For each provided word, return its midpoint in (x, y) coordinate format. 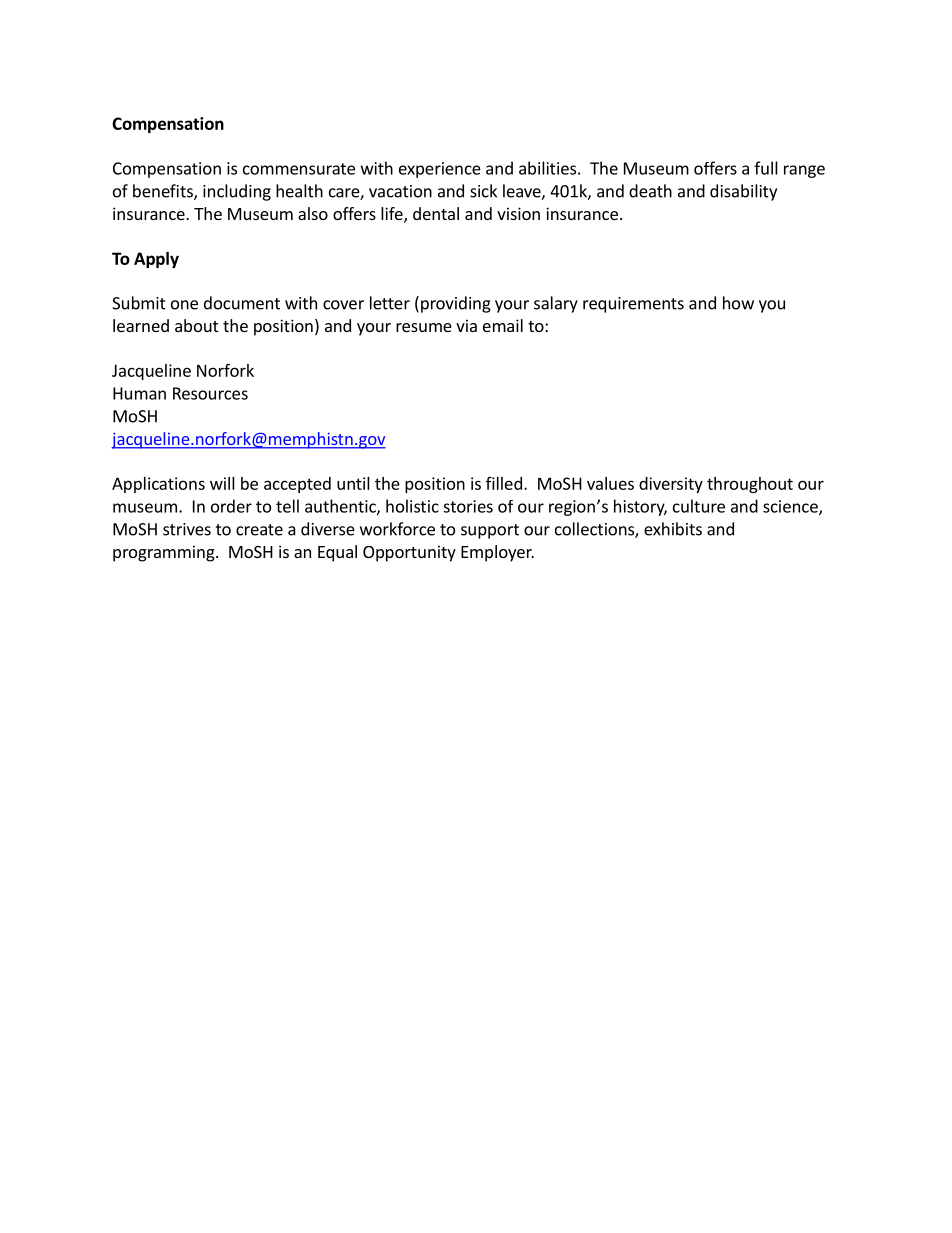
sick (483, 191)
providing (456, 304)
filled (504, 483)
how (738, 303)
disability (743, 192)
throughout (750, 485)
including (237, 192)
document (242, 303)
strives (187, 529)
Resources (210, 393)
